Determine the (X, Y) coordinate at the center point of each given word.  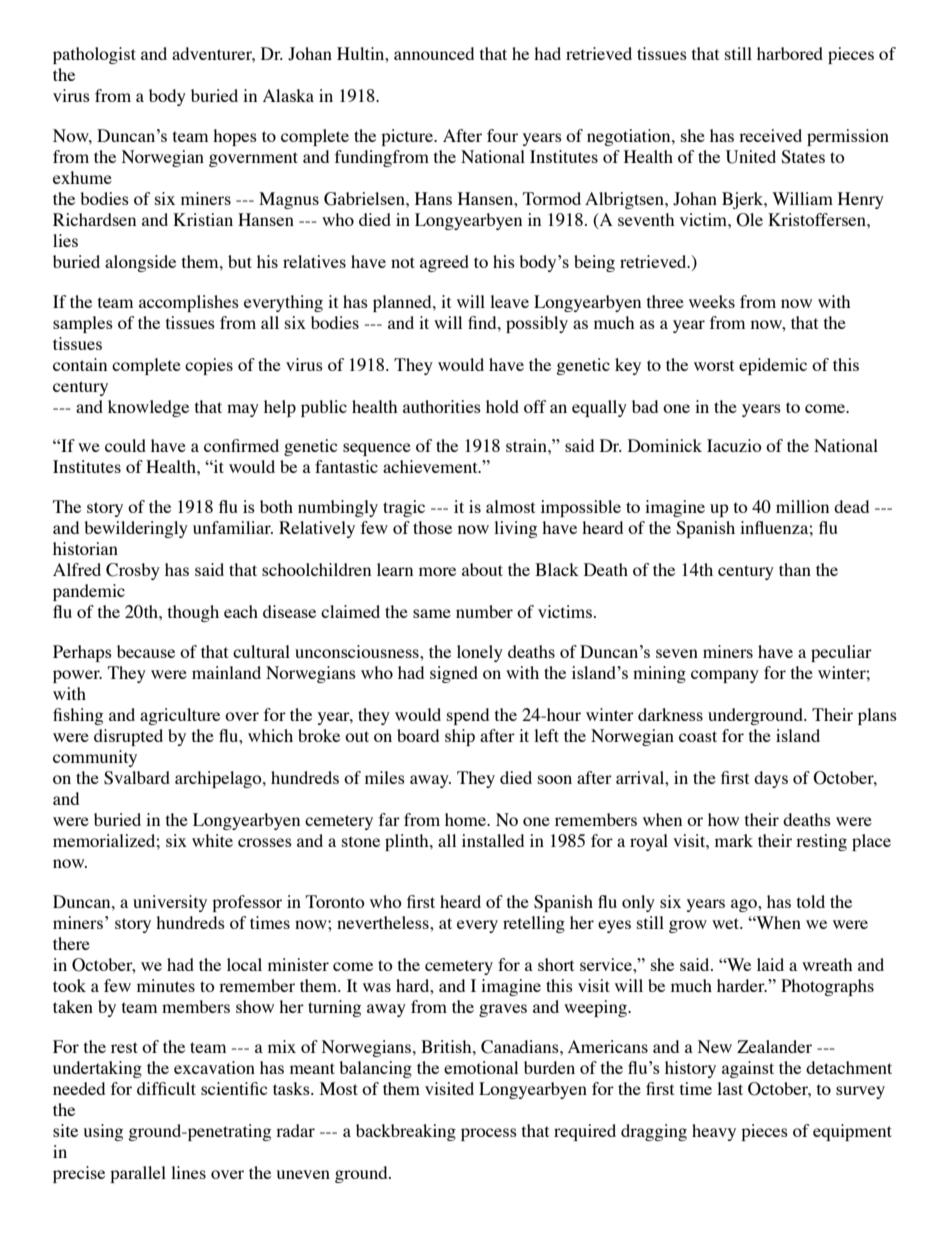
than (795, 569)
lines (188, 1172)
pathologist (94, 55)
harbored (790, 53)
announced (434, 53)
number (484, 611)
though (193, 613)
